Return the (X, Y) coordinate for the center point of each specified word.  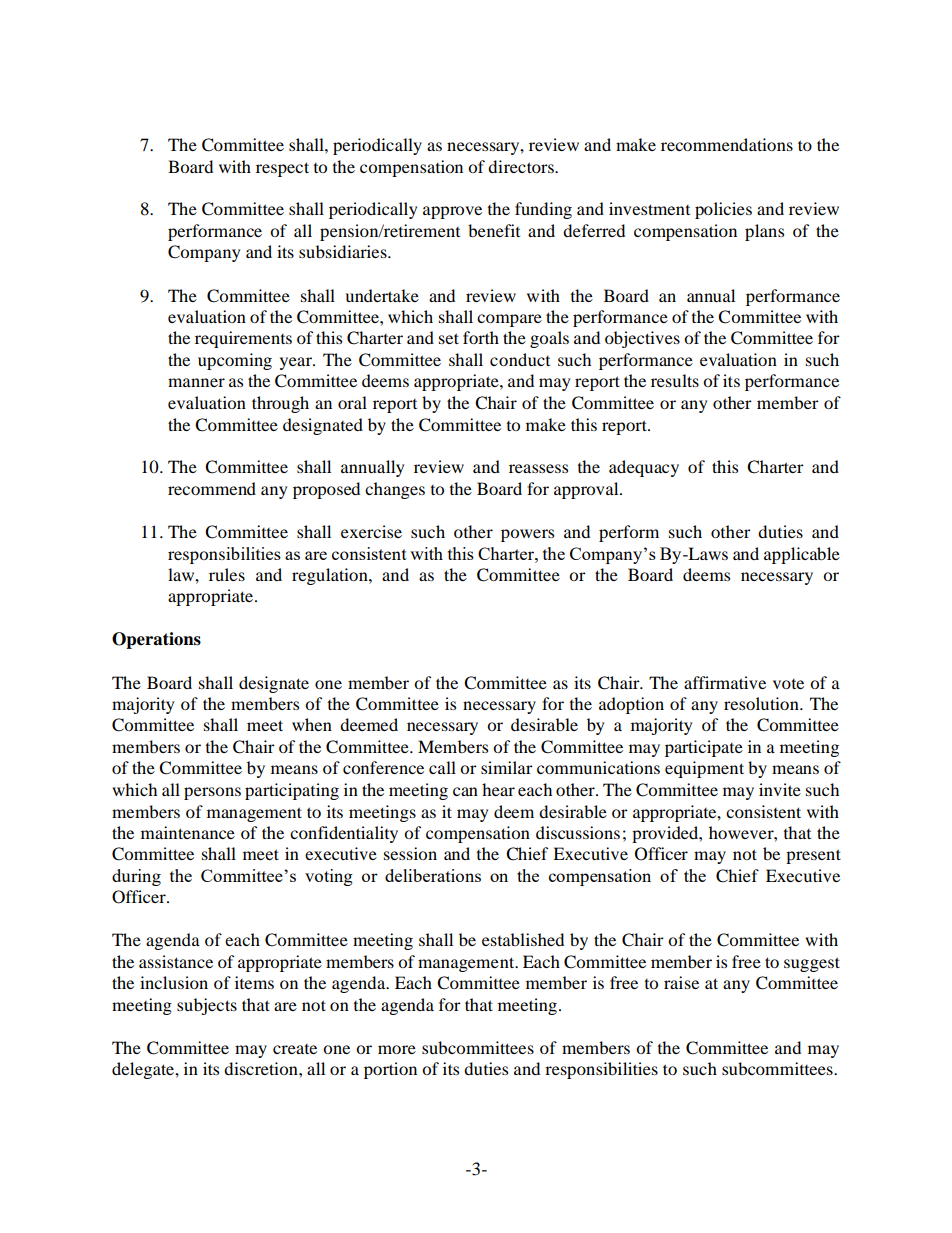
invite (780, 789)
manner (196, 382)
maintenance (188, 832)
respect (282, 169)
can (465, 791)
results (675, 380)
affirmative (725, 682)
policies (723, 210)
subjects (207, 1006)
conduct (520, 359)
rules (227, 574)
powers (527, 535)
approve (452, 212)
